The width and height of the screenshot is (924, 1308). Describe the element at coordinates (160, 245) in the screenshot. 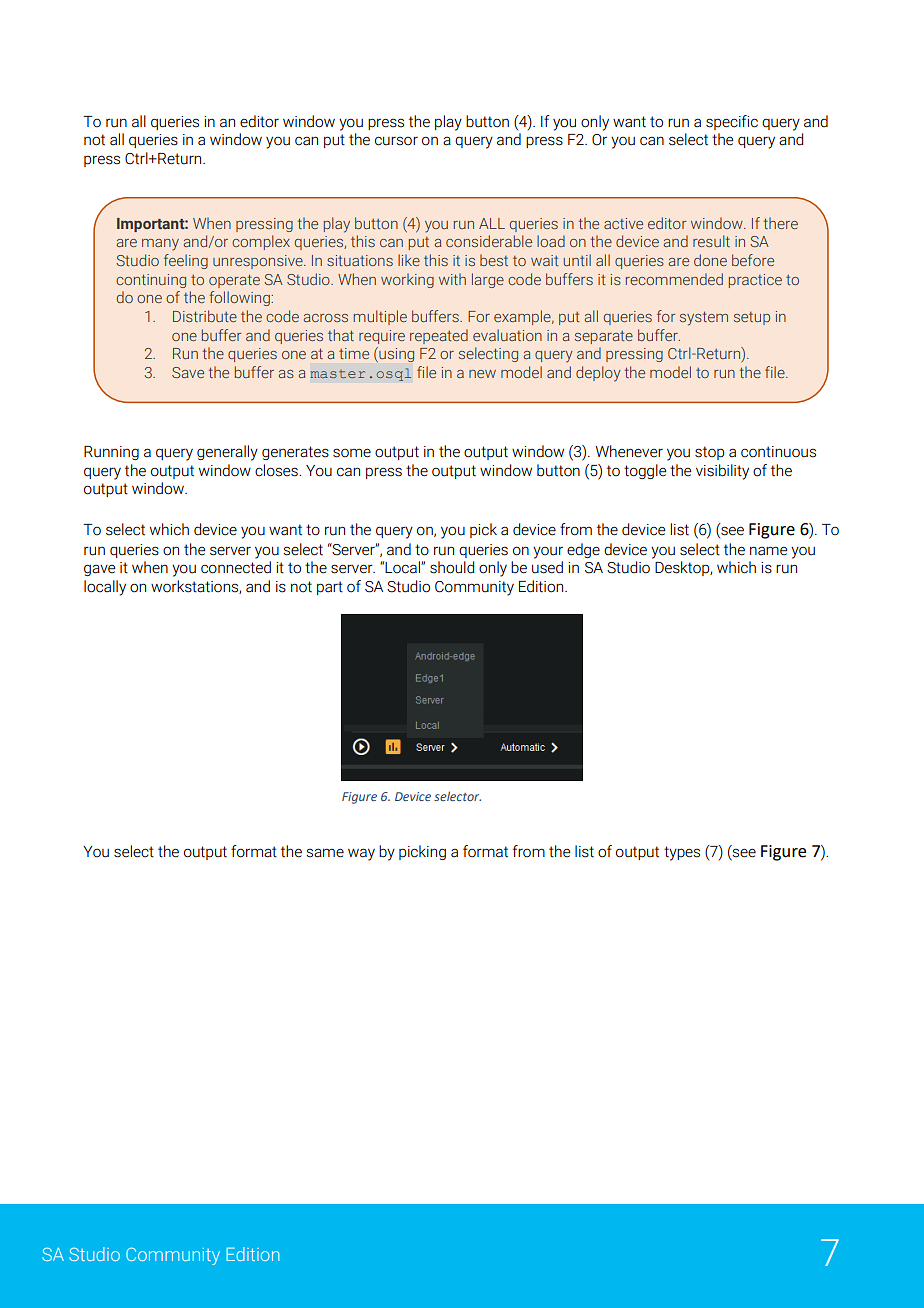

I see `many` at that location.
